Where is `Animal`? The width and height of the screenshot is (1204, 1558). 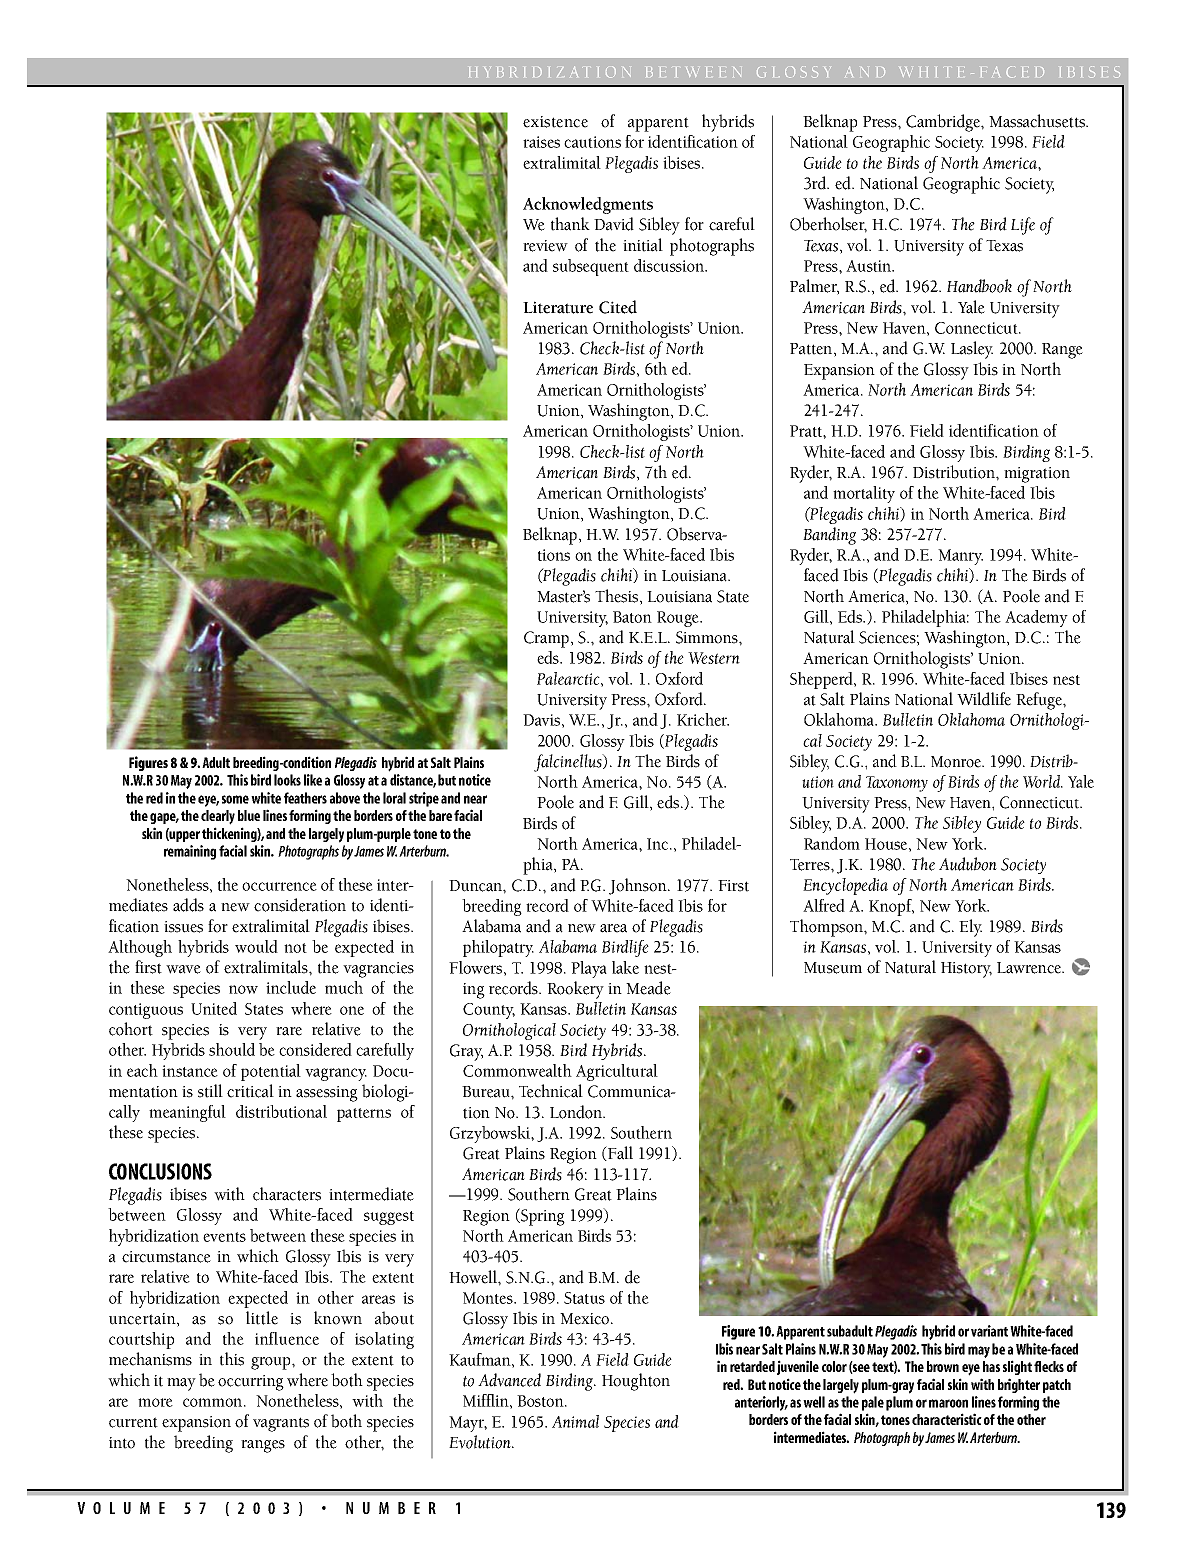
Animal is located at coordinates (575, 1421).
